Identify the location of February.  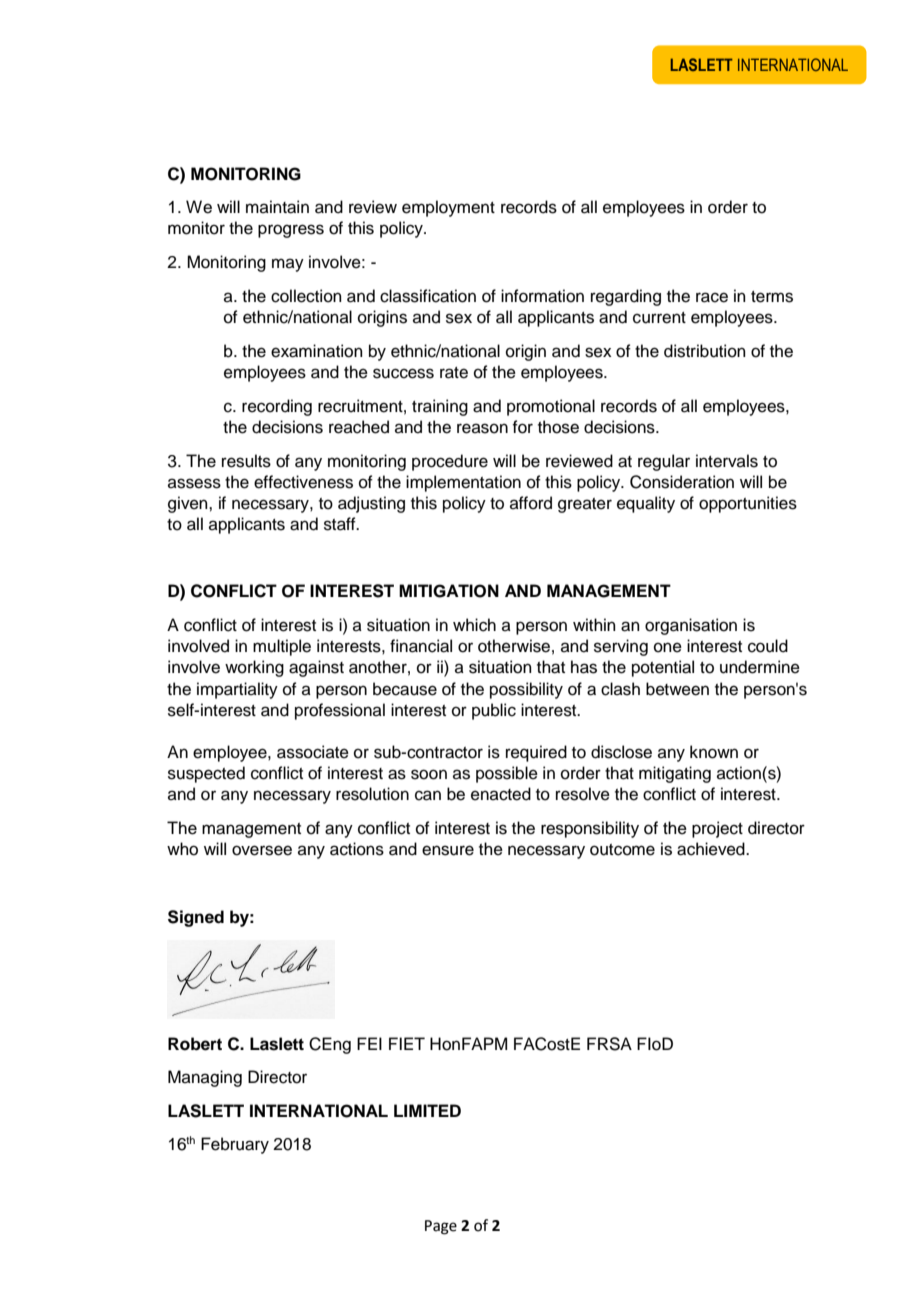
(235, 1145).
